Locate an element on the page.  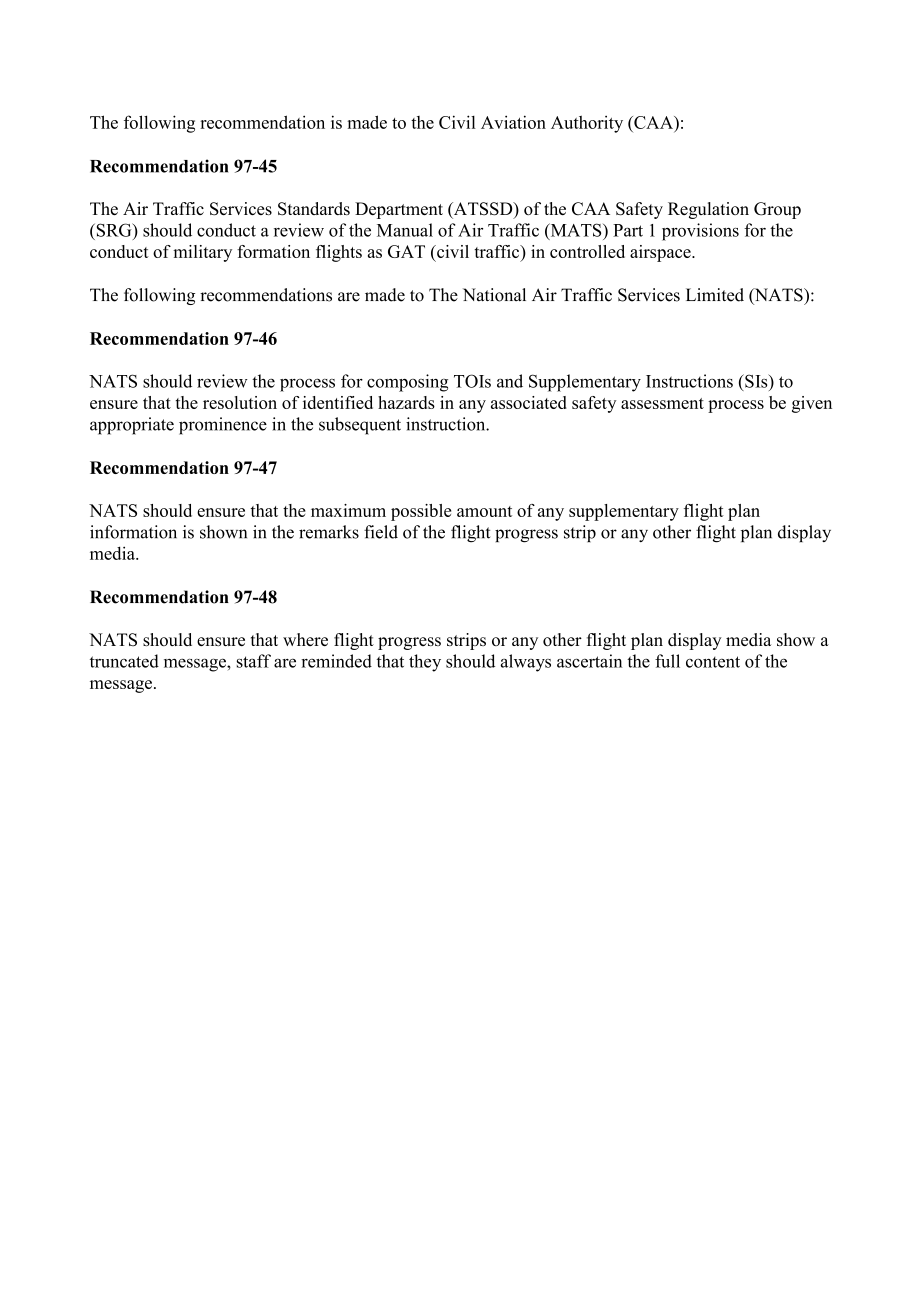
Authority is located at coordinates (587, 124).
